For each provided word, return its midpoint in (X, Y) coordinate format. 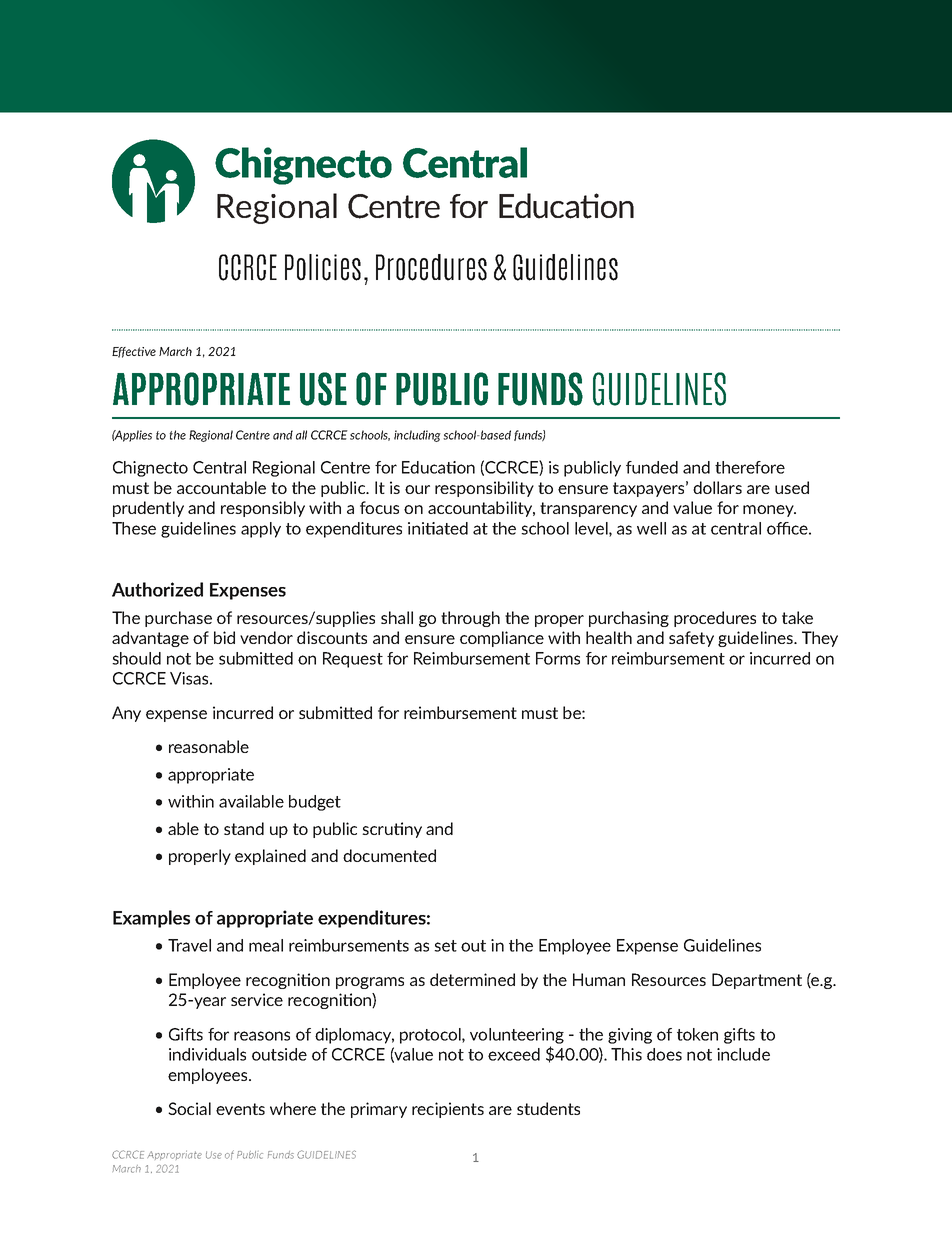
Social (189, 1108)
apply (261, 530)
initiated (438, 528)
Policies (323, 267)
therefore (750, 467)
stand (244, 828)
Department (757, 981)
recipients (448, 1110)
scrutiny (392, 830)
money (769, 511)
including (417, 436)
